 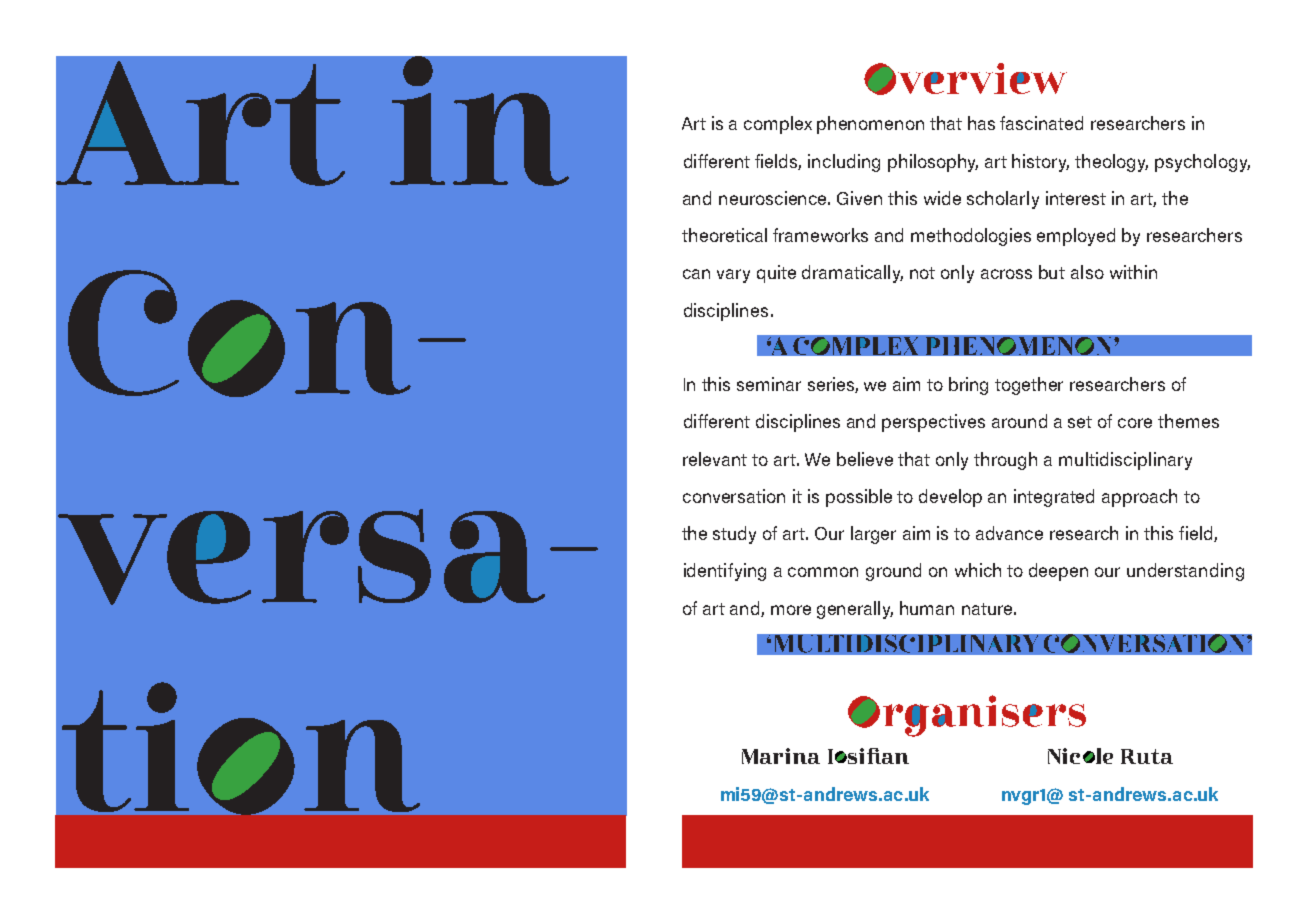 What do you see at coordinates (1185, 572) in the screenshot?
I see `understanding` at bounding box center [1185, 572].
